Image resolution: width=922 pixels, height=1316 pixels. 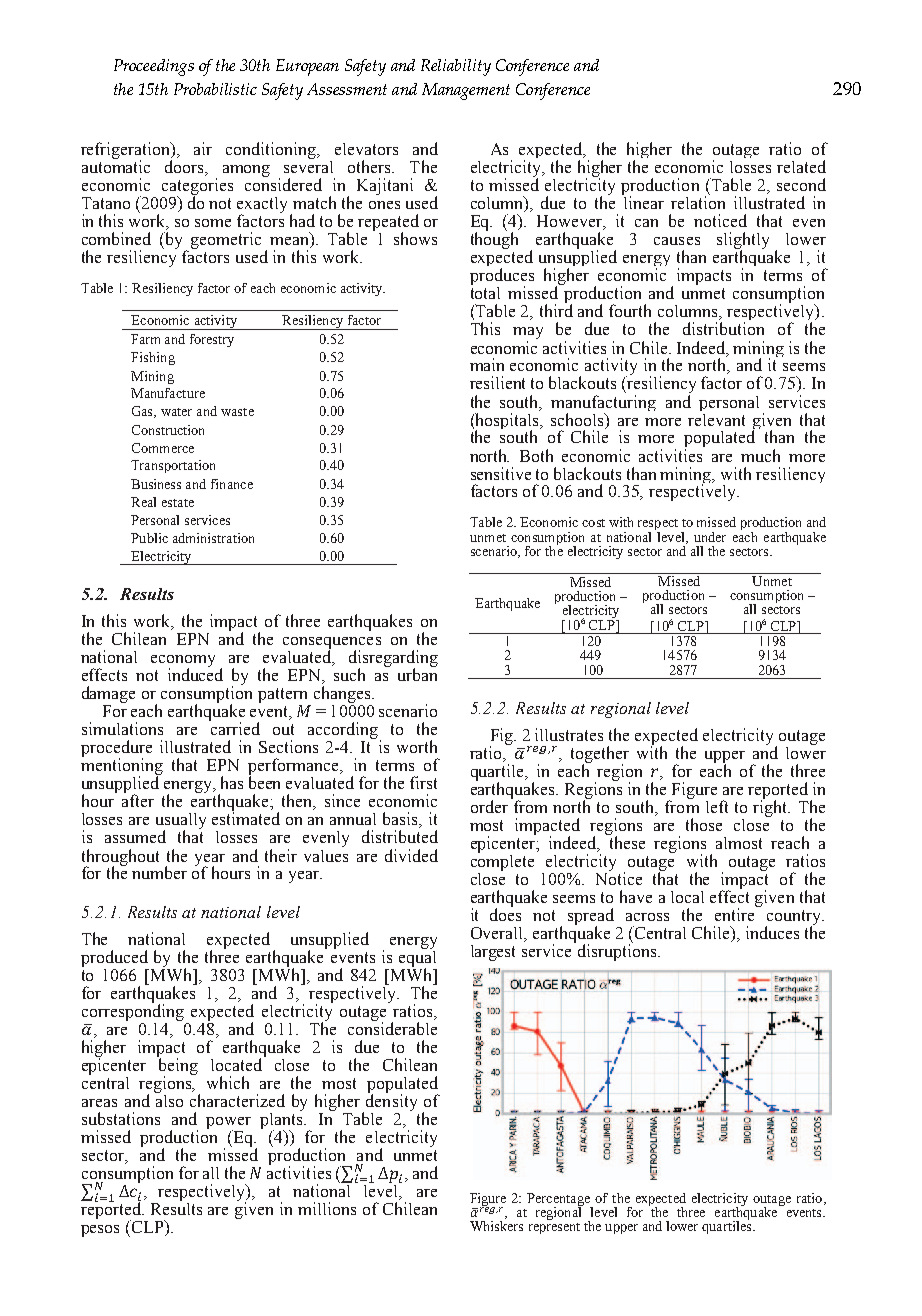 I want to click on Percentage, so click(x=560, y=1200).
